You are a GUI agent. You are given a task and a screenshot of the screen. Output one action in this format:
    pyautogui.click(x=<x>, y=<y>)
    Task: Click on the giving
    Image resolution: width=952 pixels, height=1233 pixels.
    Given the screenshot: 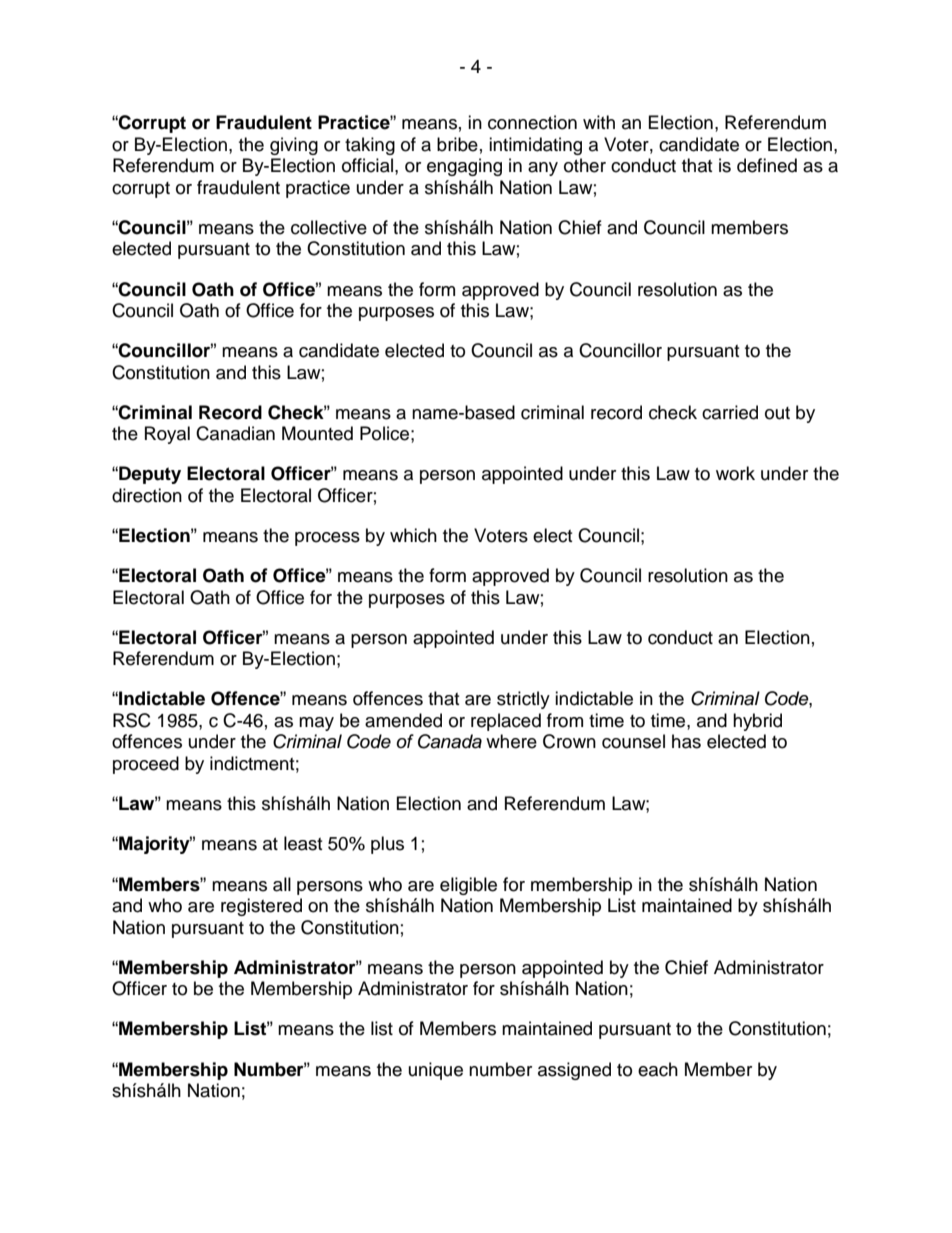 What is the action you would take?
    pyautogui.click(x=294, y=146)
